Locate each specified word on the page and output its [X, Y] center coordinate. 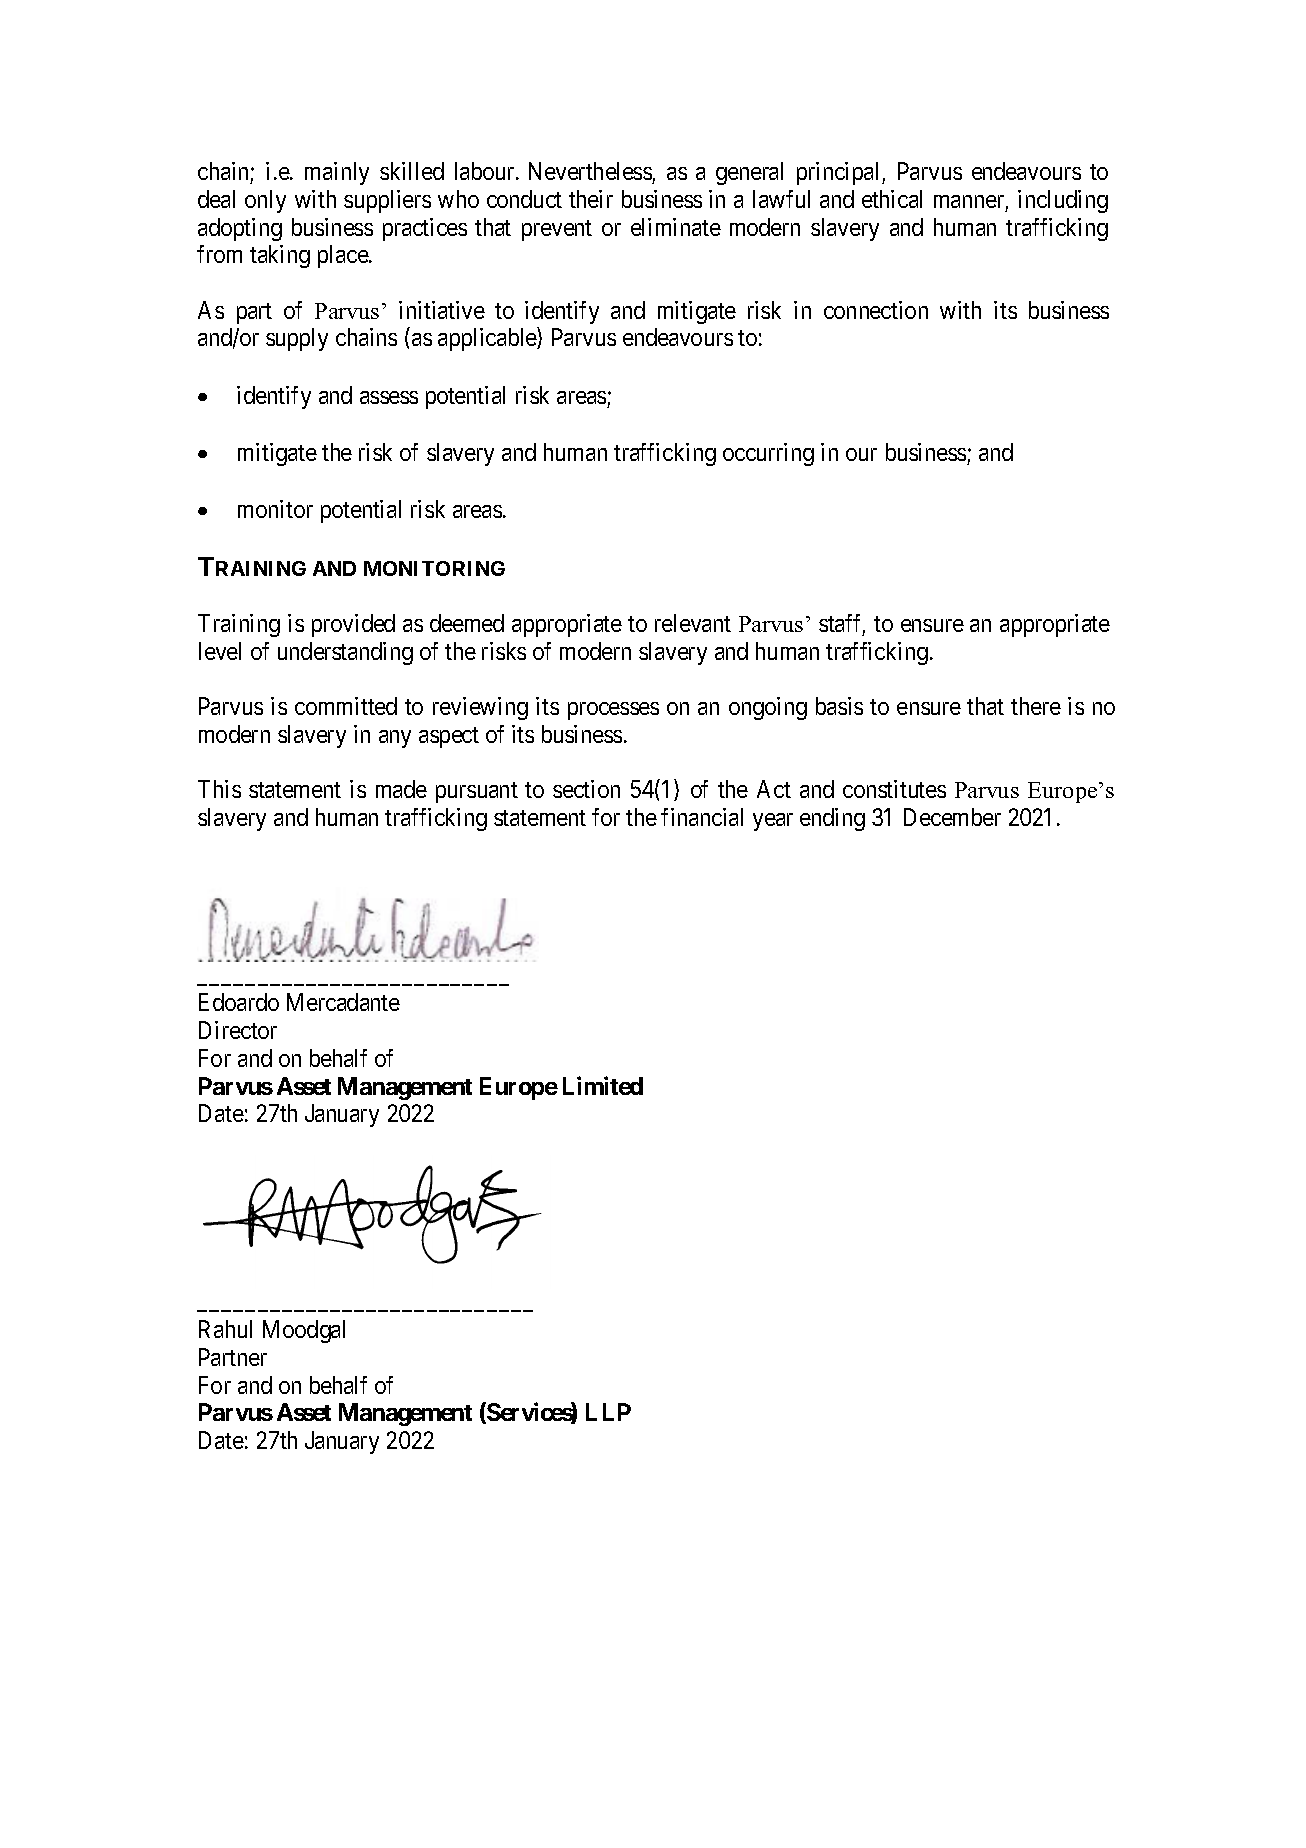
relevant [693, 623]
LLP [608, 1412]
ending [832, 819]
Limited [603, 1085]
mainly [337, 173]
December [952, 817]
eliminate [676, 227]
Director [238, 1030]
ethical [892, 199]
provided [353, 625]
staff [842, 624]
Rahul [225, 1329]
